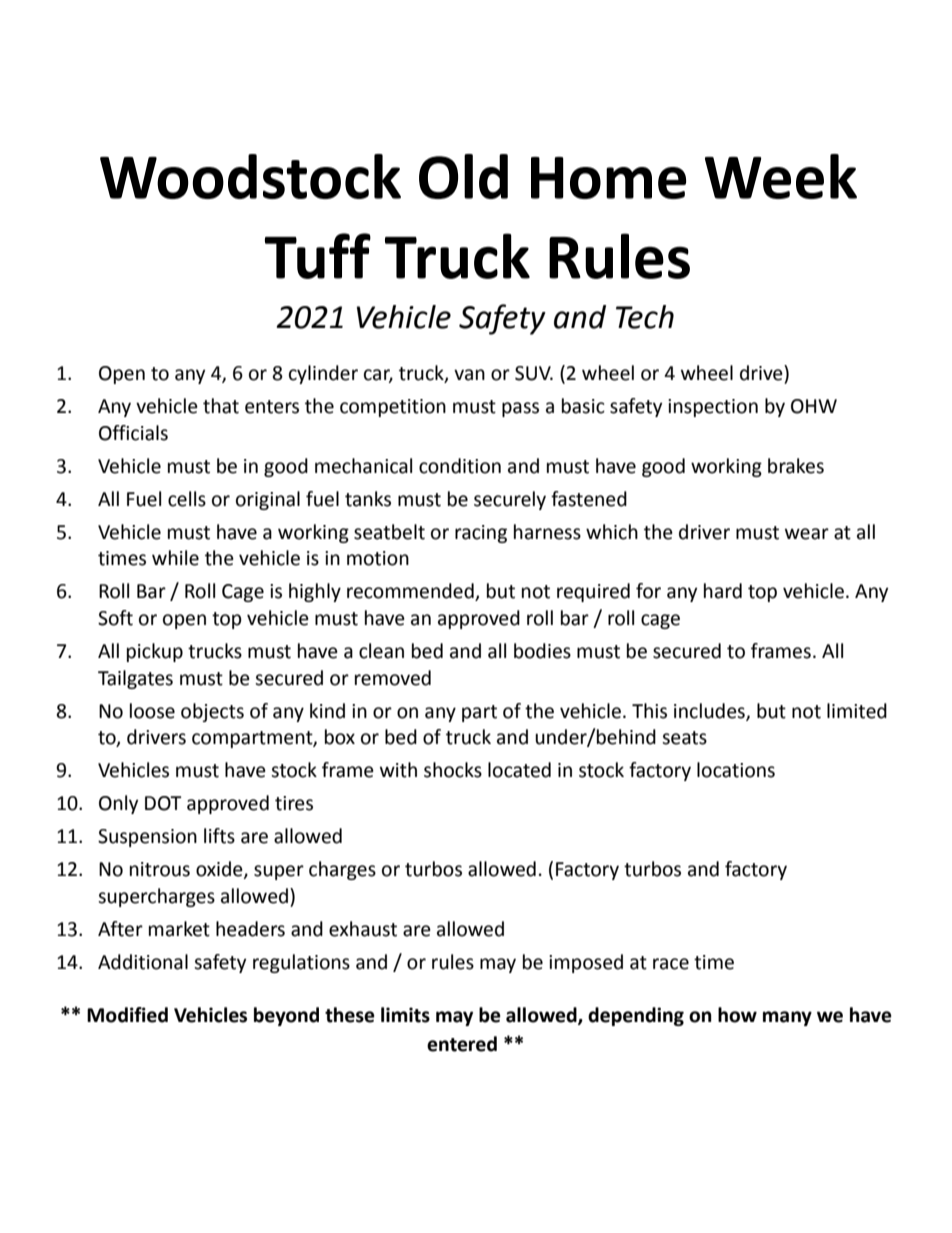 This screenshot has height=1233, width=952. What do you see at coordinates (713, 408) in the screenshot?
I see `inspection` at bounding box center [713, 408].
